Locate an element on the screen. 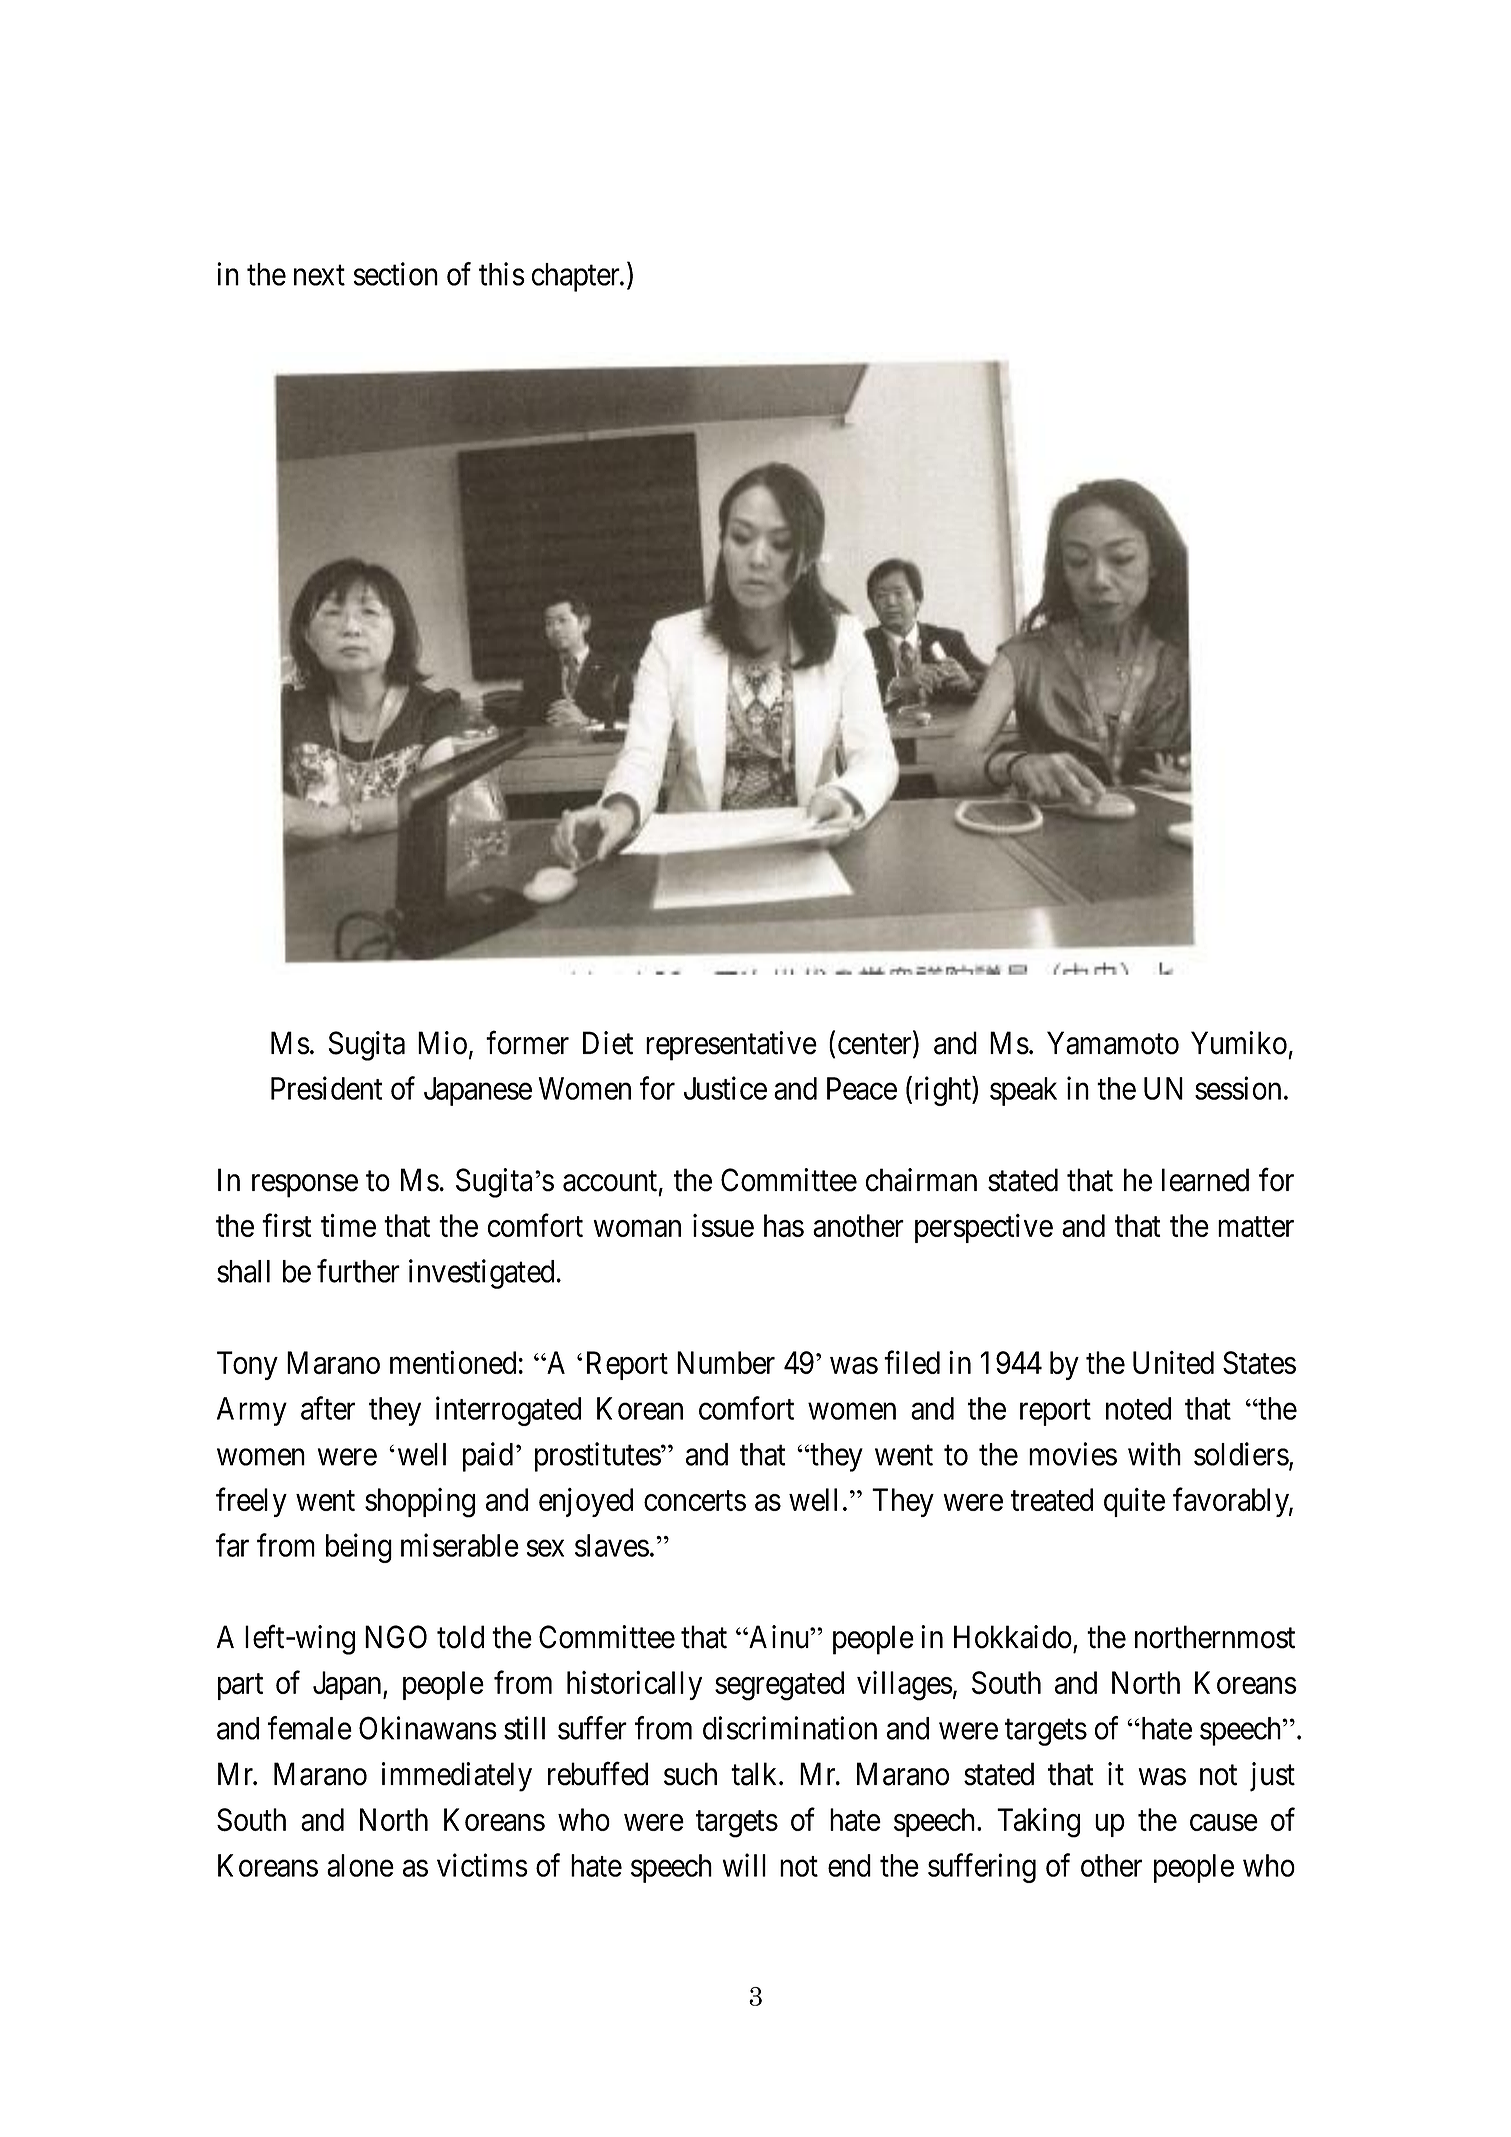  talk is located at coordinates (755, 1774).
